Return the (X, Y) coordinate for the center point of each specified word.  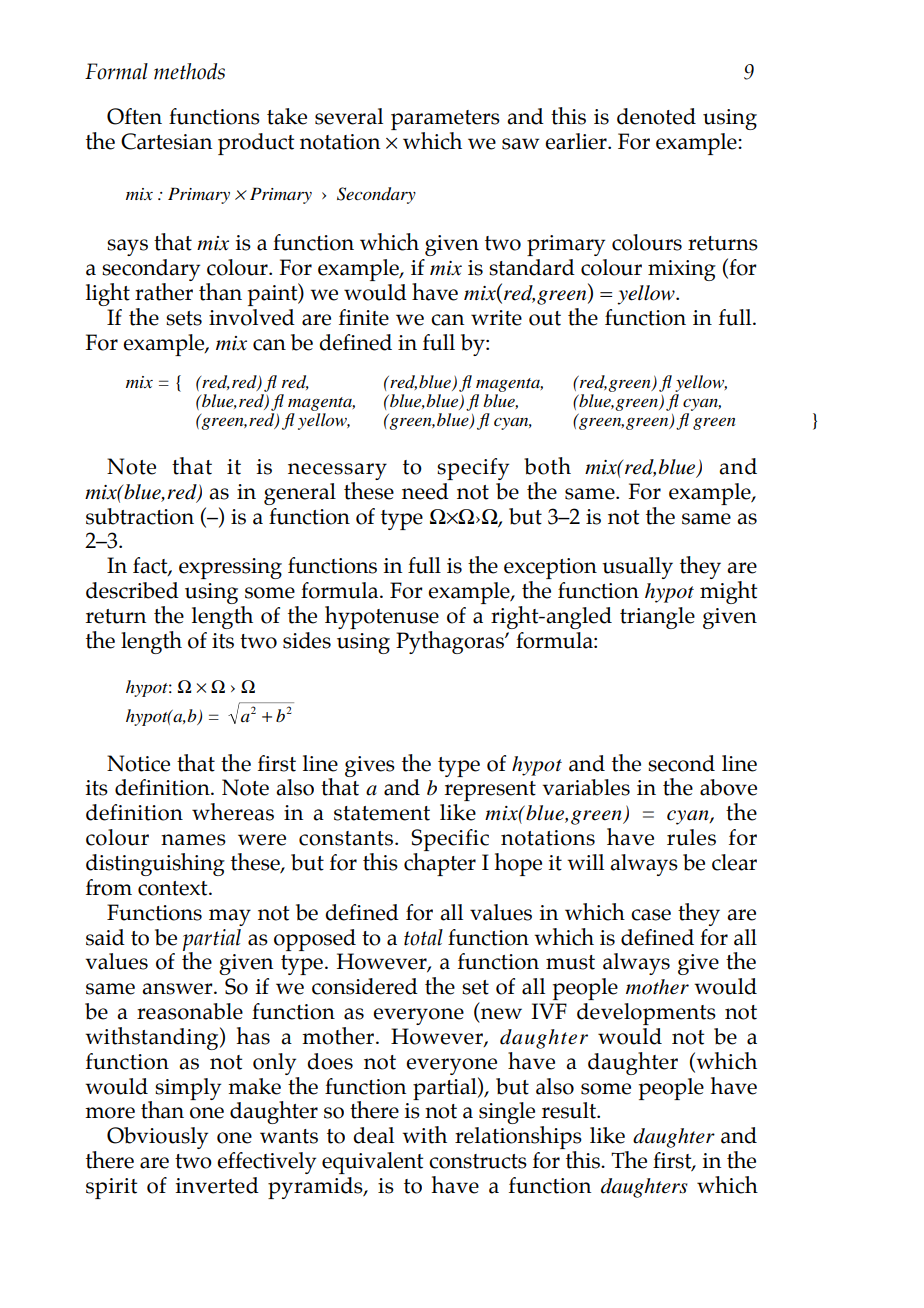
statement (382, 813)
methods (189, 71)
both (547, 466)
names (193, 840)
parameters (445, 121)
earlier (577, 141)
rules (691, 837)
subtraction (140, 516)
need (425, 491)
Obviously (157, 1138)
